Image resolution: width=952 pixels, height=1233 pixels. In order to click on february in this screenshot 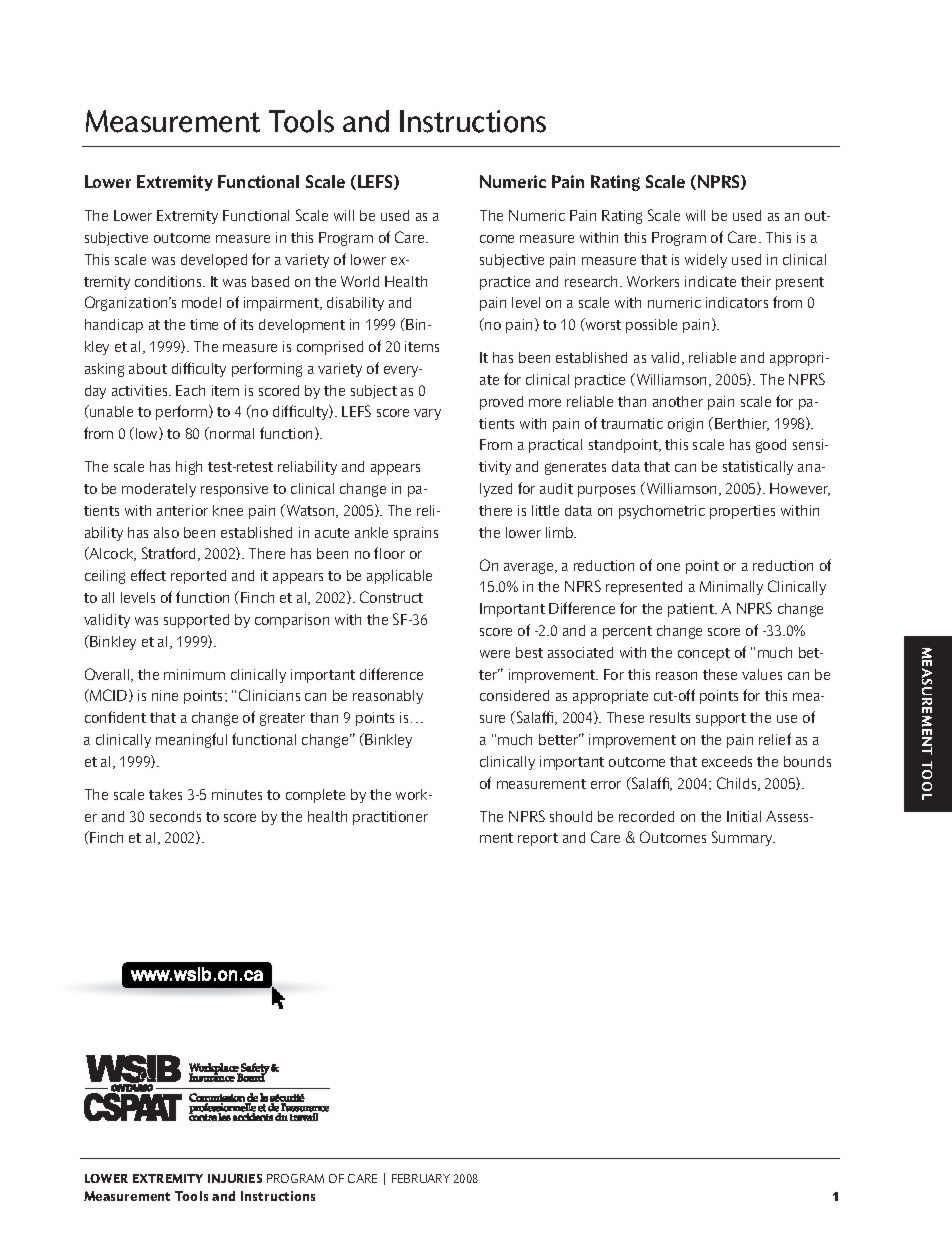, I will do `click(421, 1178)`.
